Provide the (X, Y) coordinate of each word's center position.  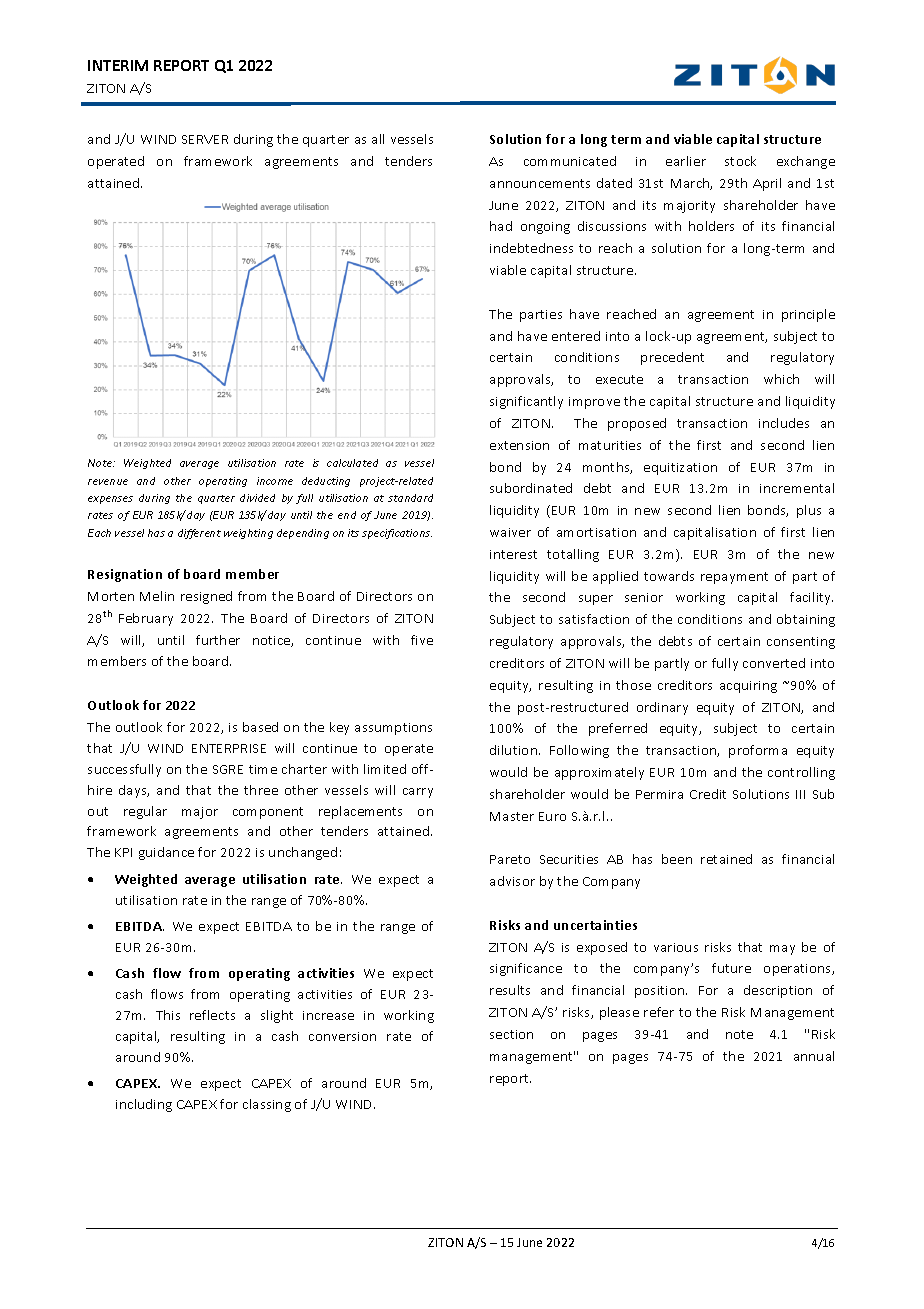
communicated (570, 161)
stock (740, 161)
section (511, 1034)
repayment (734, 578)
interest (513, 554)
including (144, 1105)
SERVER (205, 139)
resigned (206, 597)
